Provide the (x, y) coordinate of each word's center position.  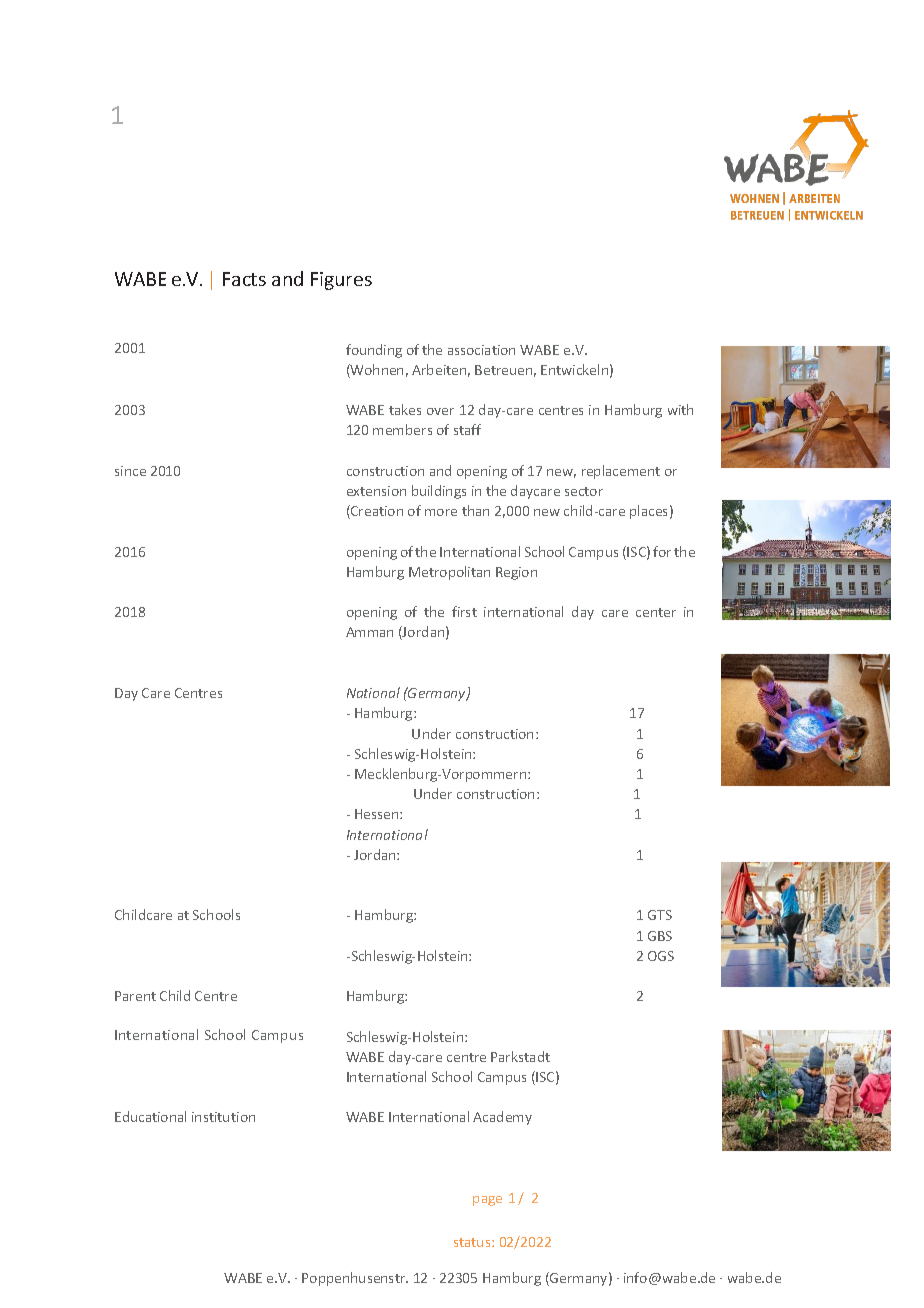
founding (374, 351)
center (656, 612)
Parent (135, 996)
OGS (661, 956)
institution (223, 1117)
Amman (369, 632)
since (130, 471)
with (680, 409)
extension (376, 491)
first (464, 611)
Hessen (378, 814)
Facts (244, 279)
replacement (621, 472)
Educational (150, 1116)
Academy (502, 1118)
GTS (660, 915)
